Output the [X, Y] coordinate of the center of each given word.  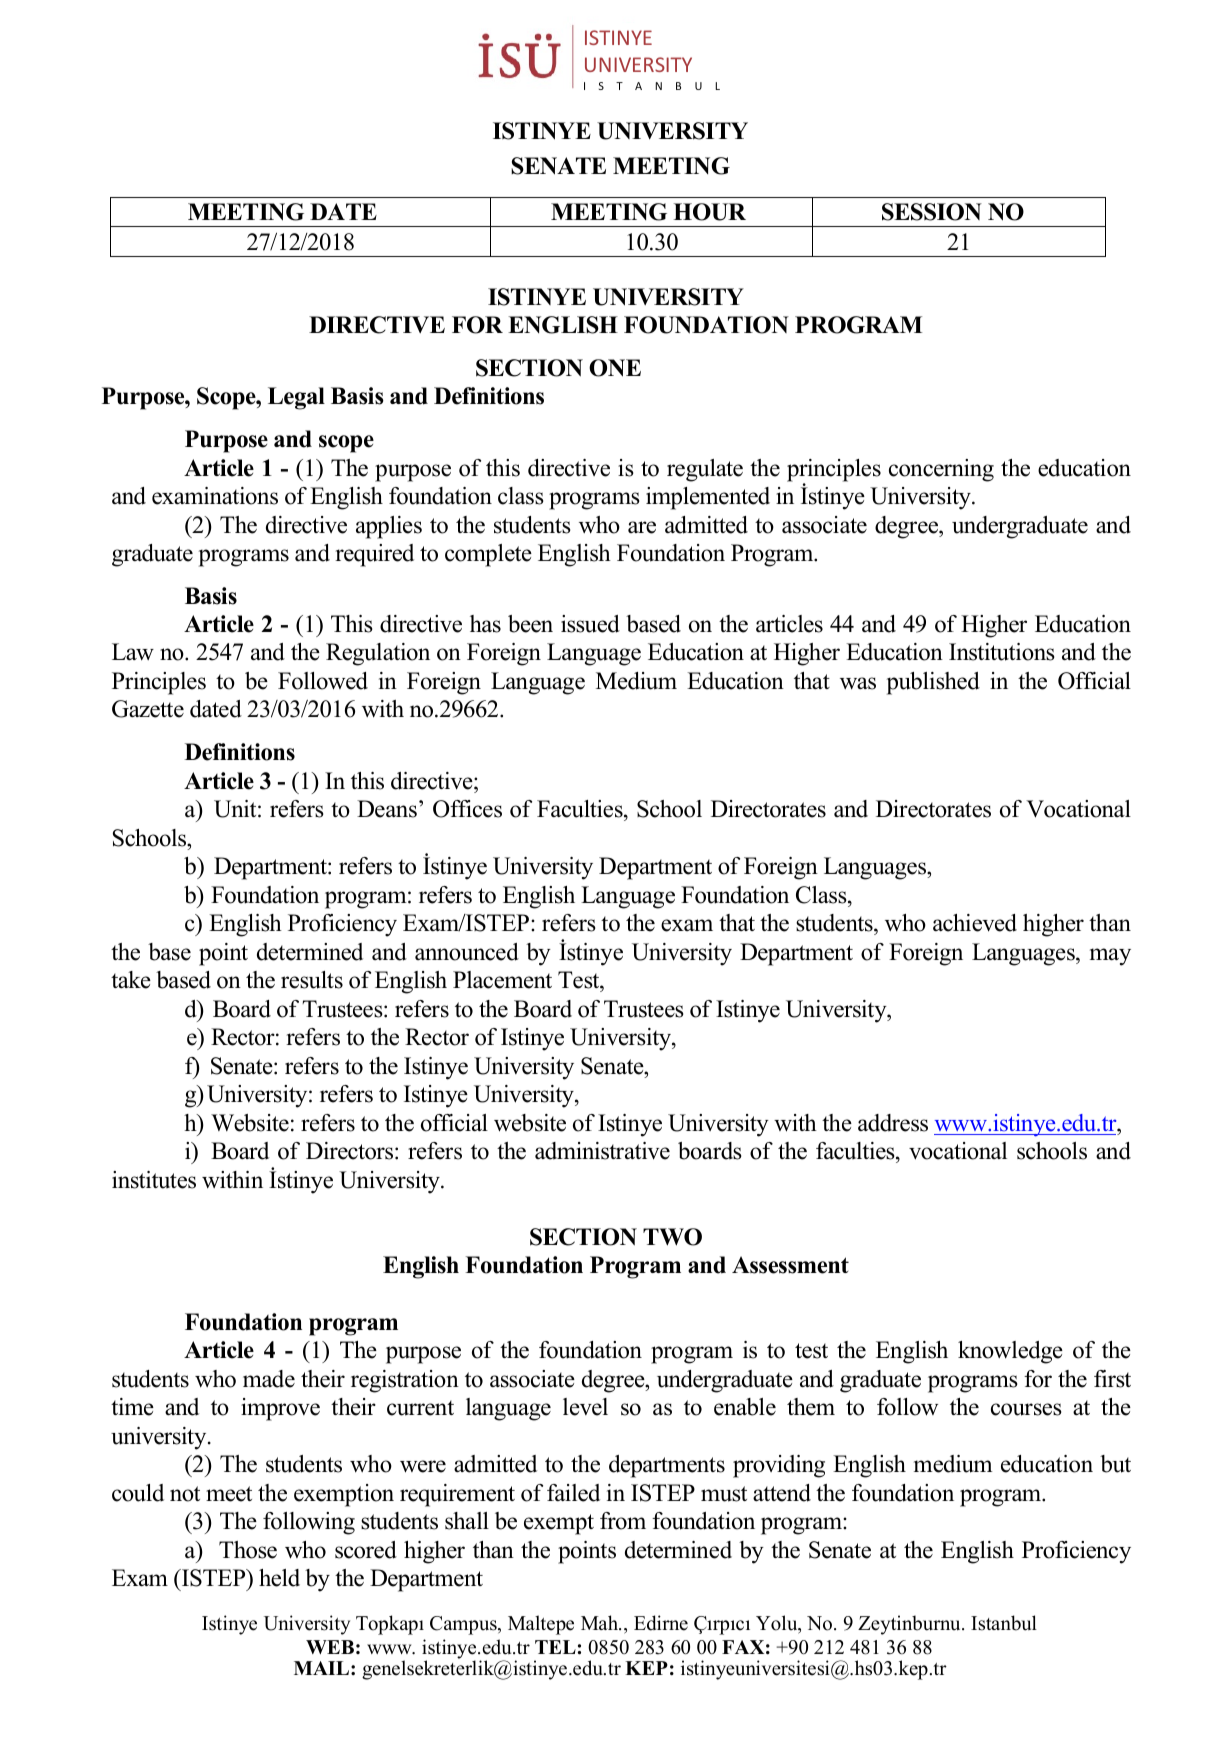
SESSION [932, 212]
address [893, 1123]
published [933, 683]
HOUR [709, 212]
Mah [601, 1622]
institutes [154, 1180]
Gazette [148, 709]
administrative [602, 1151]
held [279, 1578]
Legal [296, 398]
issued [590, 624]
